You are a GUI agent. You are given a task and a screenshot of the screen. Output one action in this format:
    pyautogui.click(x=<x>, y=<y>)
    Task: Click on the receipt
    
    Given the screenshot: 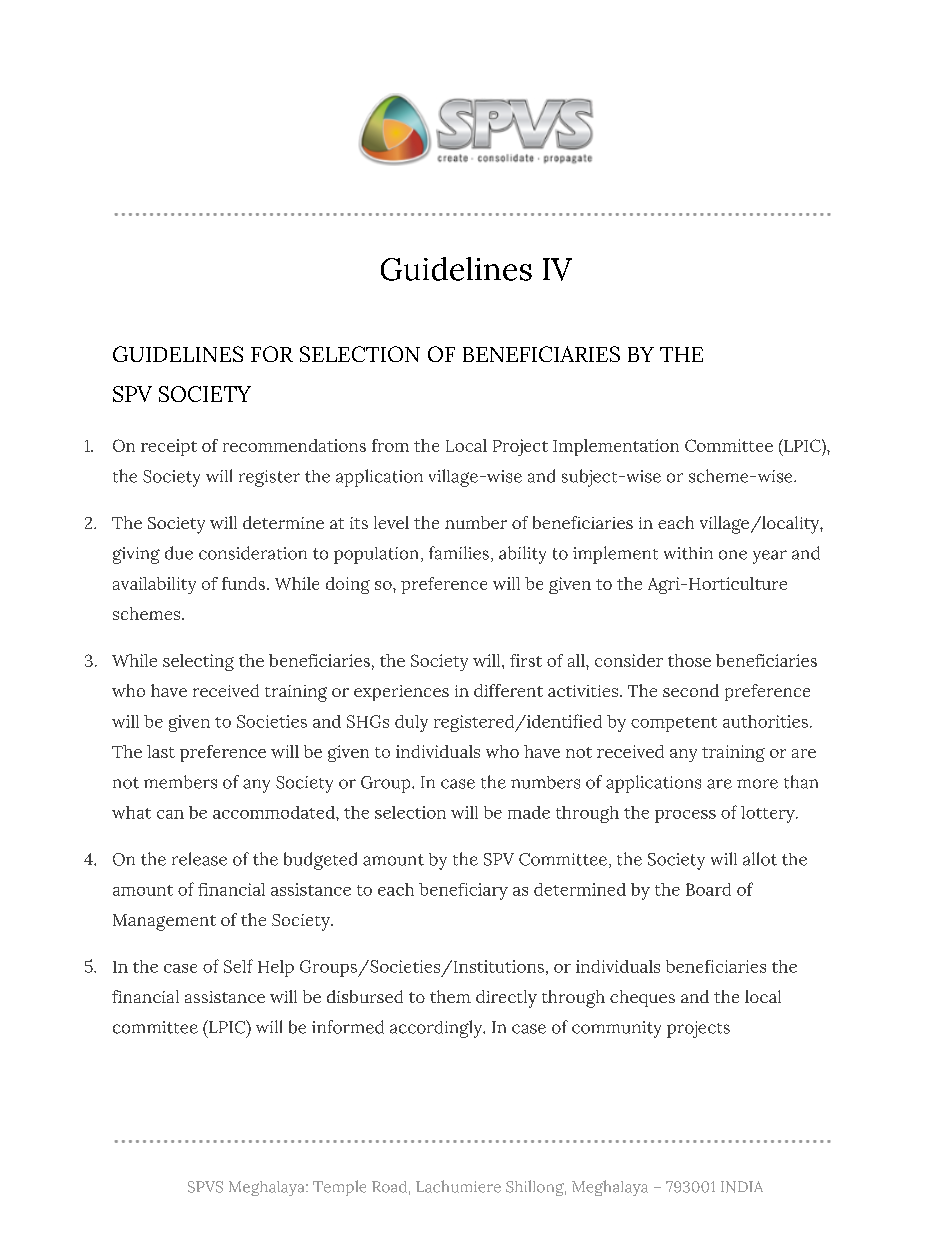 What is the action you would take?
    pyautogui.click(x=169, y=447)
